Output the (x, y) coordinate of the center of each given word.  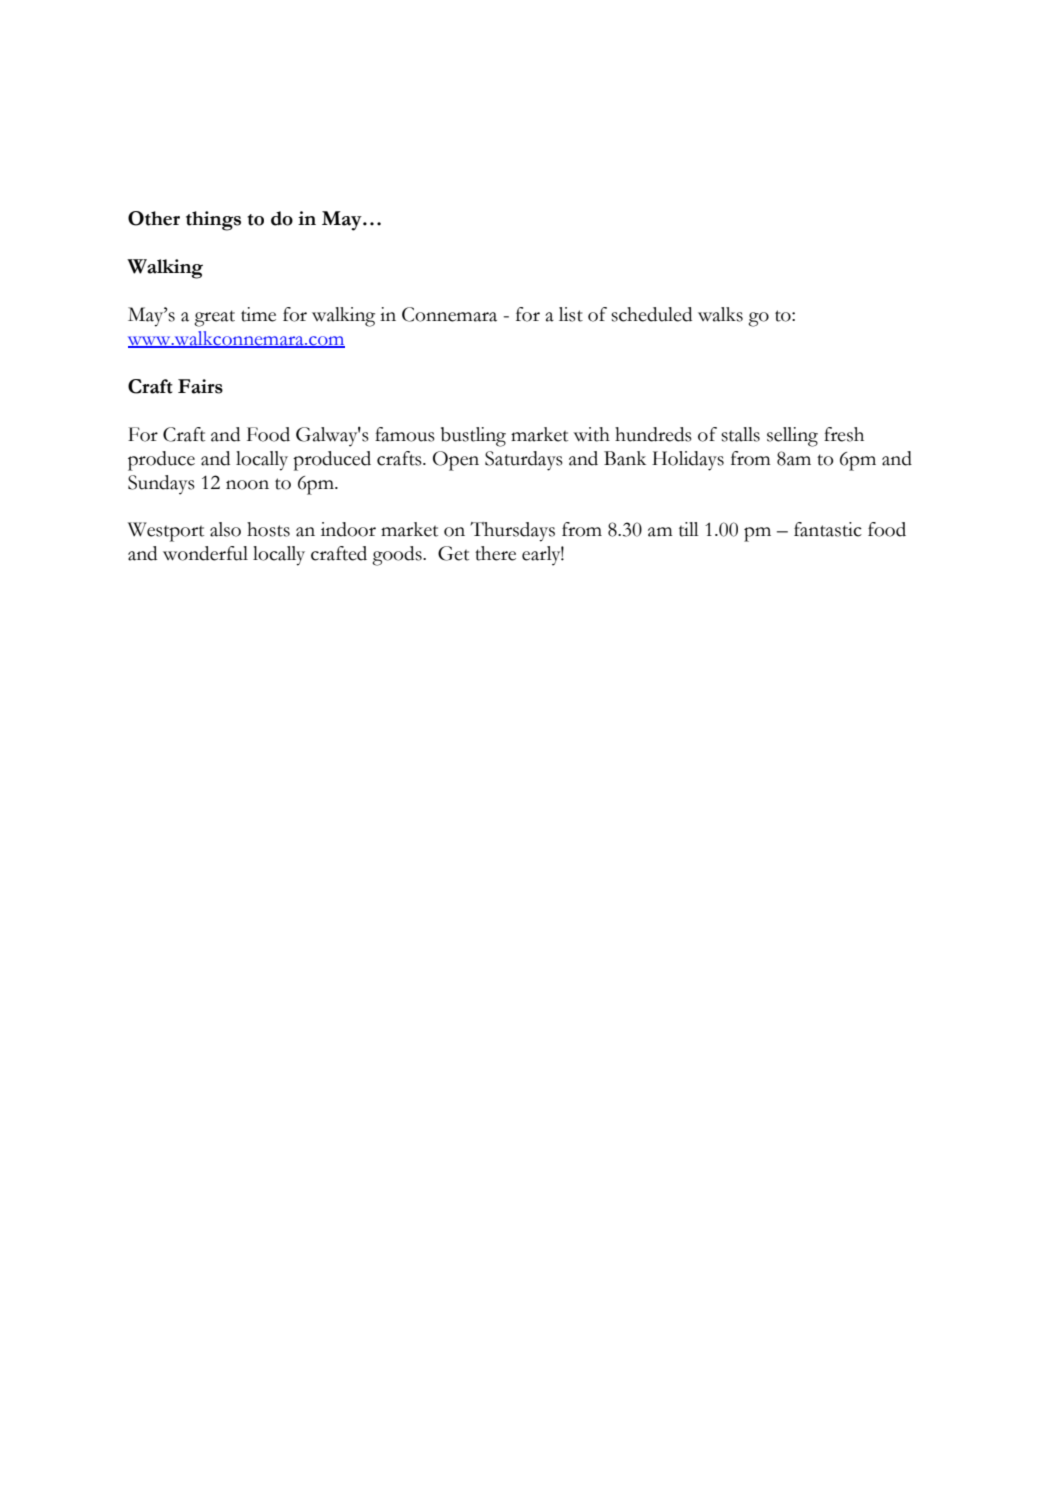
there (495, 553)
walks (720, 314)
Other (154, 218)
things (213, 221)
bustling (473, 437)
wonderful (205, 553)
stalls (740, 434)
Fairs (200, 386)
